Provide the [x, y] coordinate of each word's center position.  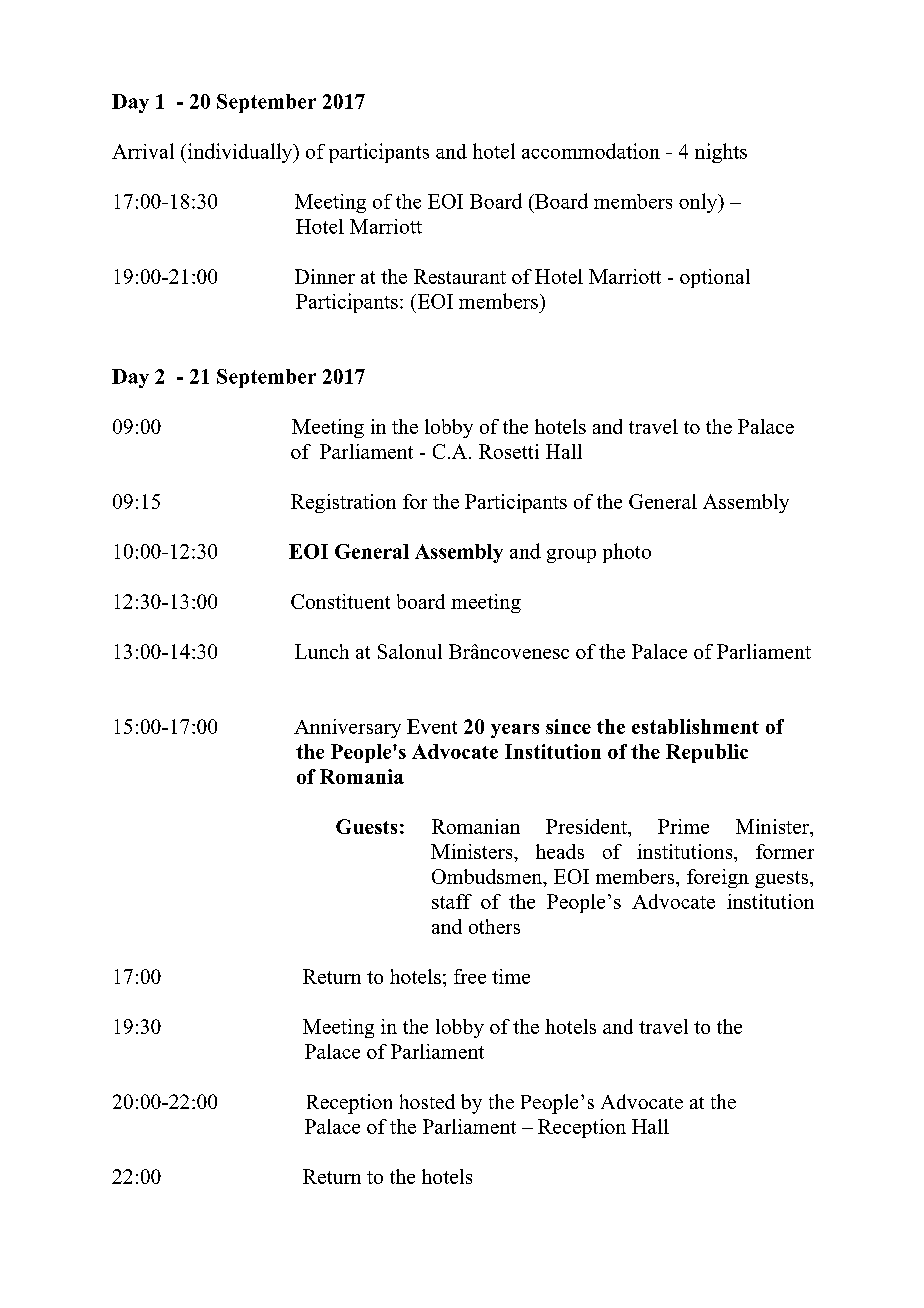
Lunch [322, 651]
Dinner [325, 276]
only [699, 203]
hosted [427, 1101]
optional [715, 278]
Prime [683, 826]
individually [241, 153]
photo [627, 553]
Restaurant [460, 276]
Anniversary [347, 728]
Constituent [340, 601]
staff [452, 901]
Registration [343, 503]
